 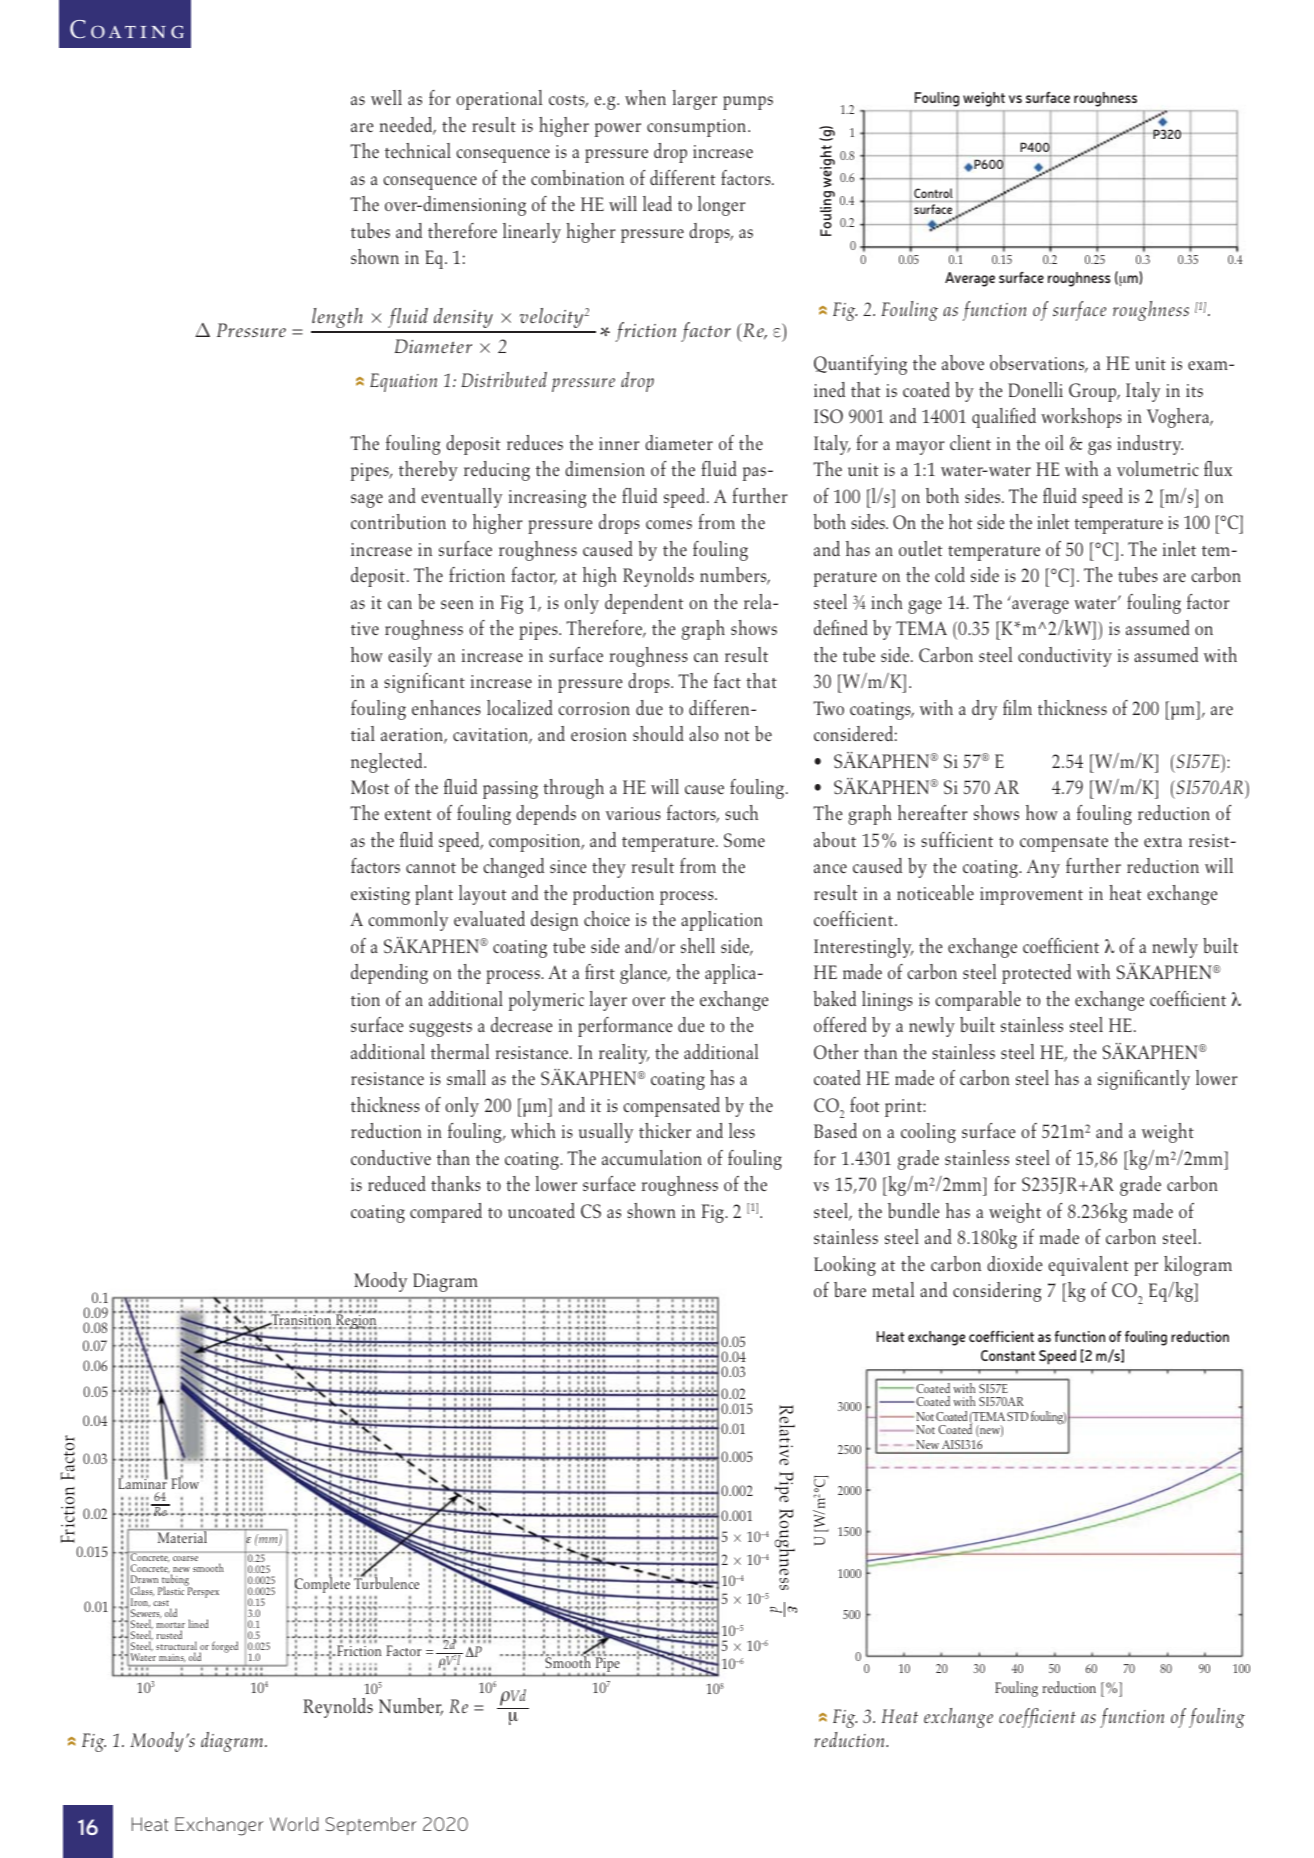 What do you see at coordinates (1099, 448) in the page?
I see `gas` at bounding box center [1099, 448].
